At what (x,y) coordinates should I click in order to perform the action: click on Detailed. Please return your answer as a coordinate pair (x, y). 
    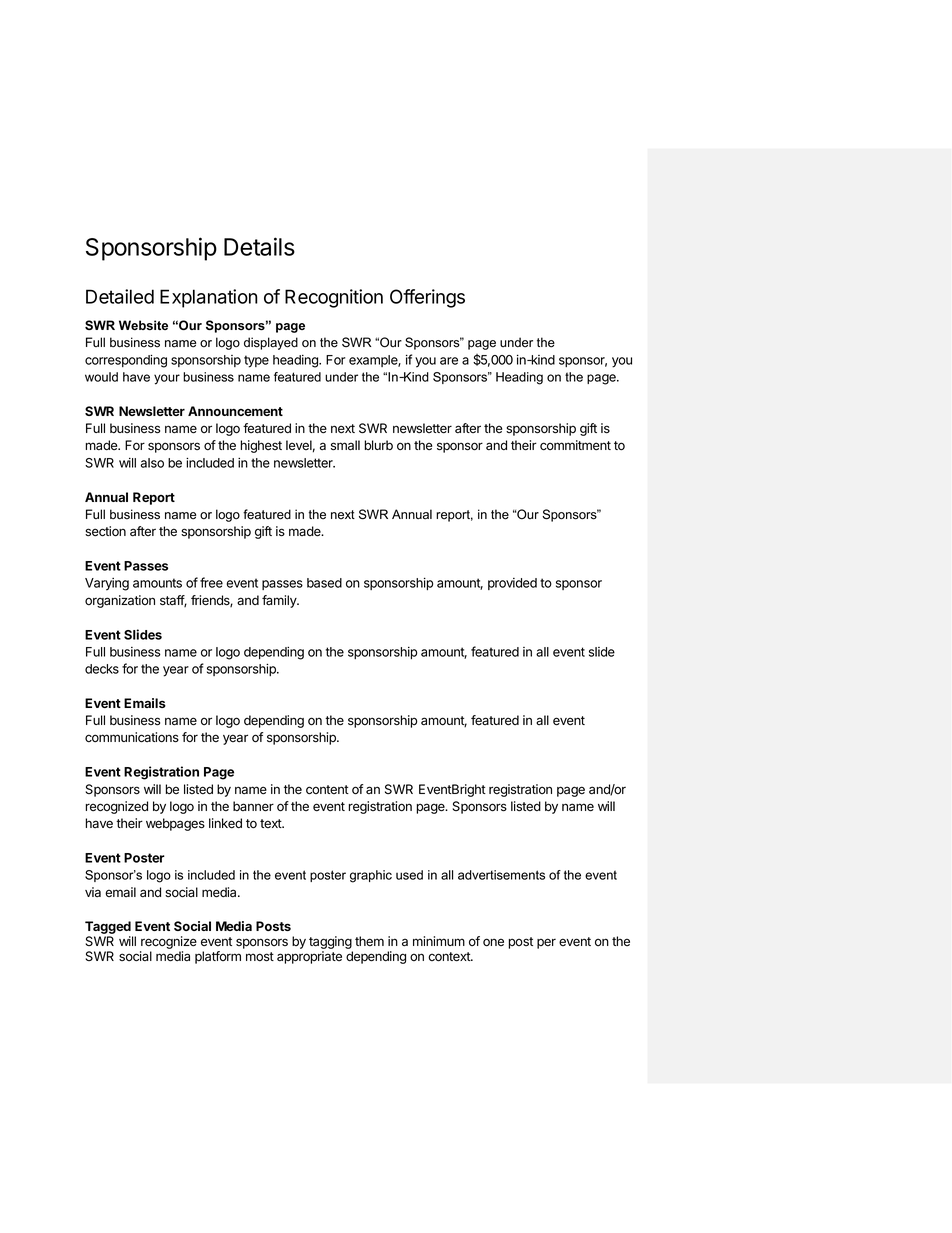
    Looking at the image, I should click on (120, 296).
